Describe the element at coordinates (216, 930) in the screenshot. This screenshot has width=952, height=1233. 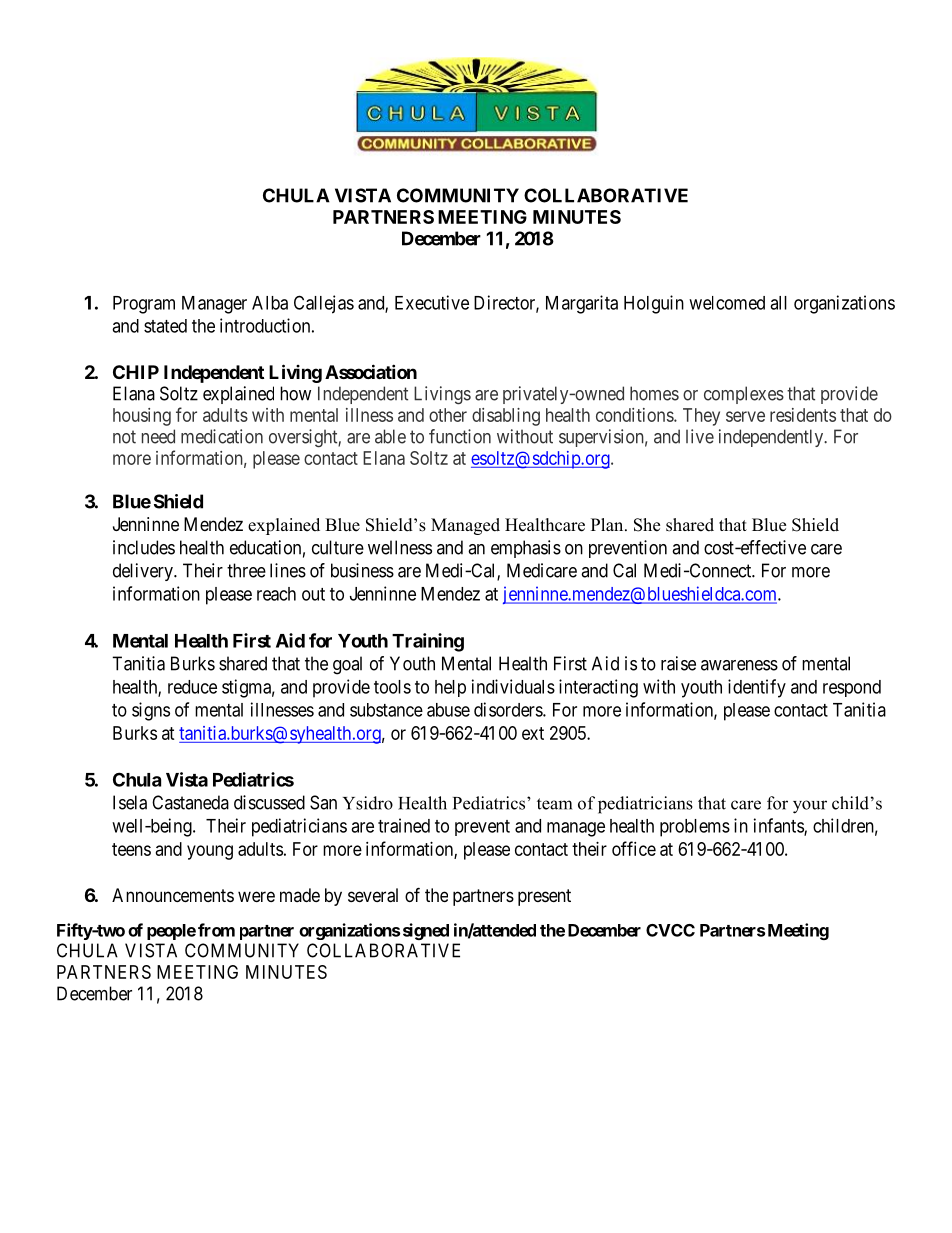
I see `from` at that location.
